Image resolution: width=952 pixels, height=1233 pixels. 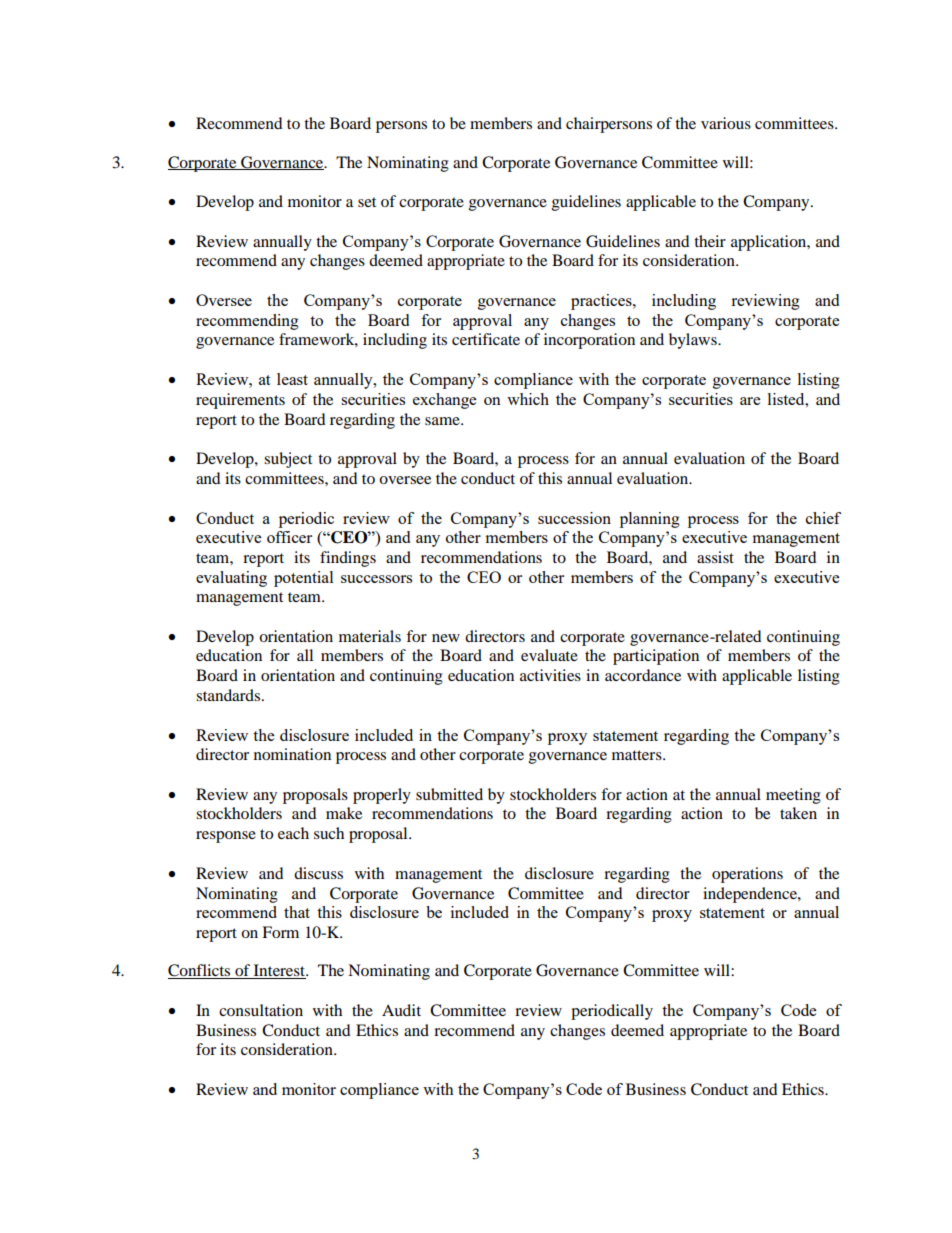 What do you see at coordinates (715, 557) in the page?
I see `assist` at bounding box center [715, 557].
